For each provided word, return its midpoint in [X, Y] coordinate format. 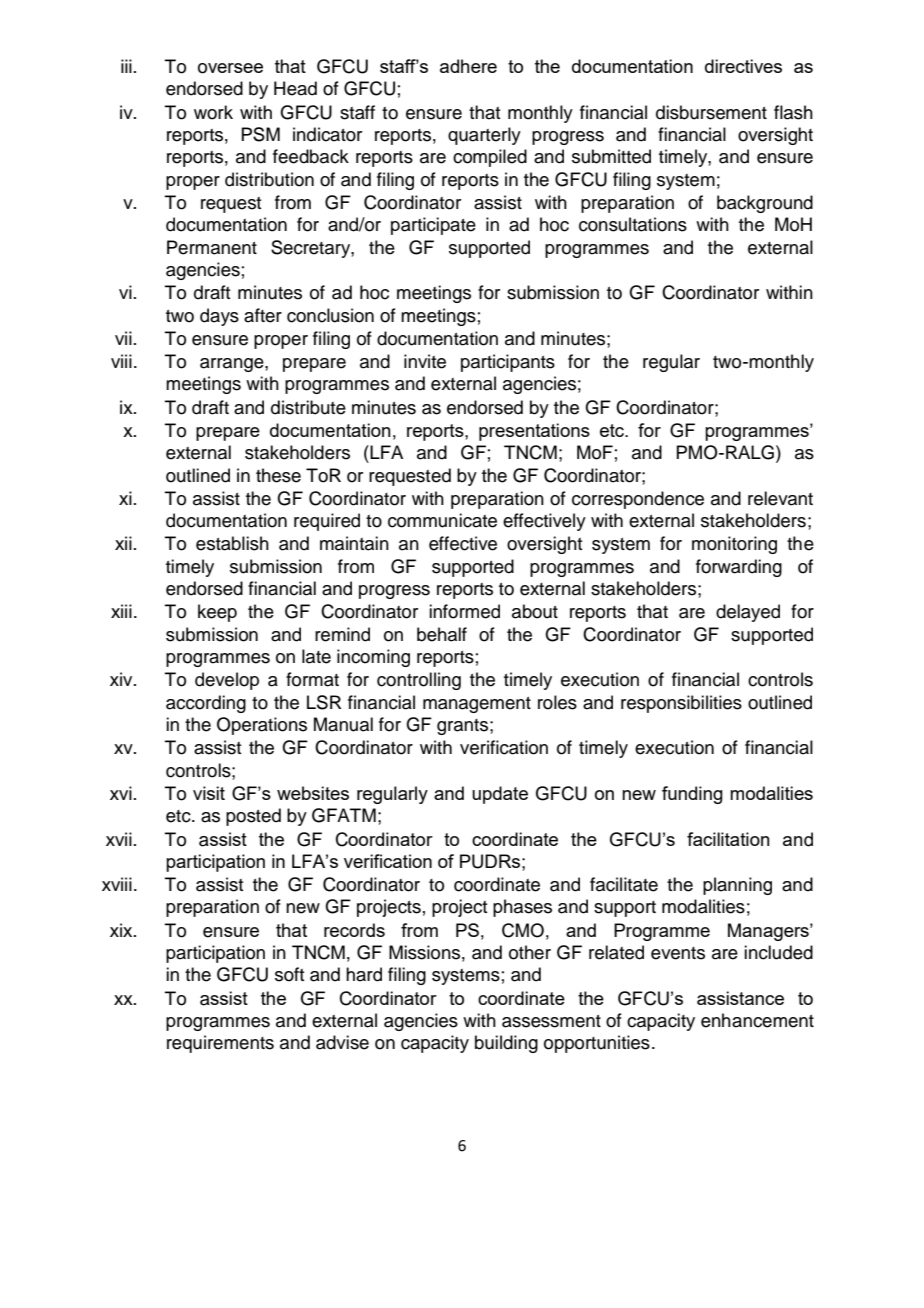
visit [209, 793]
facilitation [728, 839]
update [500, 795]
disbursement [711, 112]
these [278, 475]
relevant [780, 498]
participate [433, 226]
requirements [220, 1044]
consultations [633, 224]
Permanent [212, 247]
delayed [748, 613]
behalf [442, 634]
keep [217, 613]
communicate [442, 520]
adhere [468, 66]
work [213, 112]
